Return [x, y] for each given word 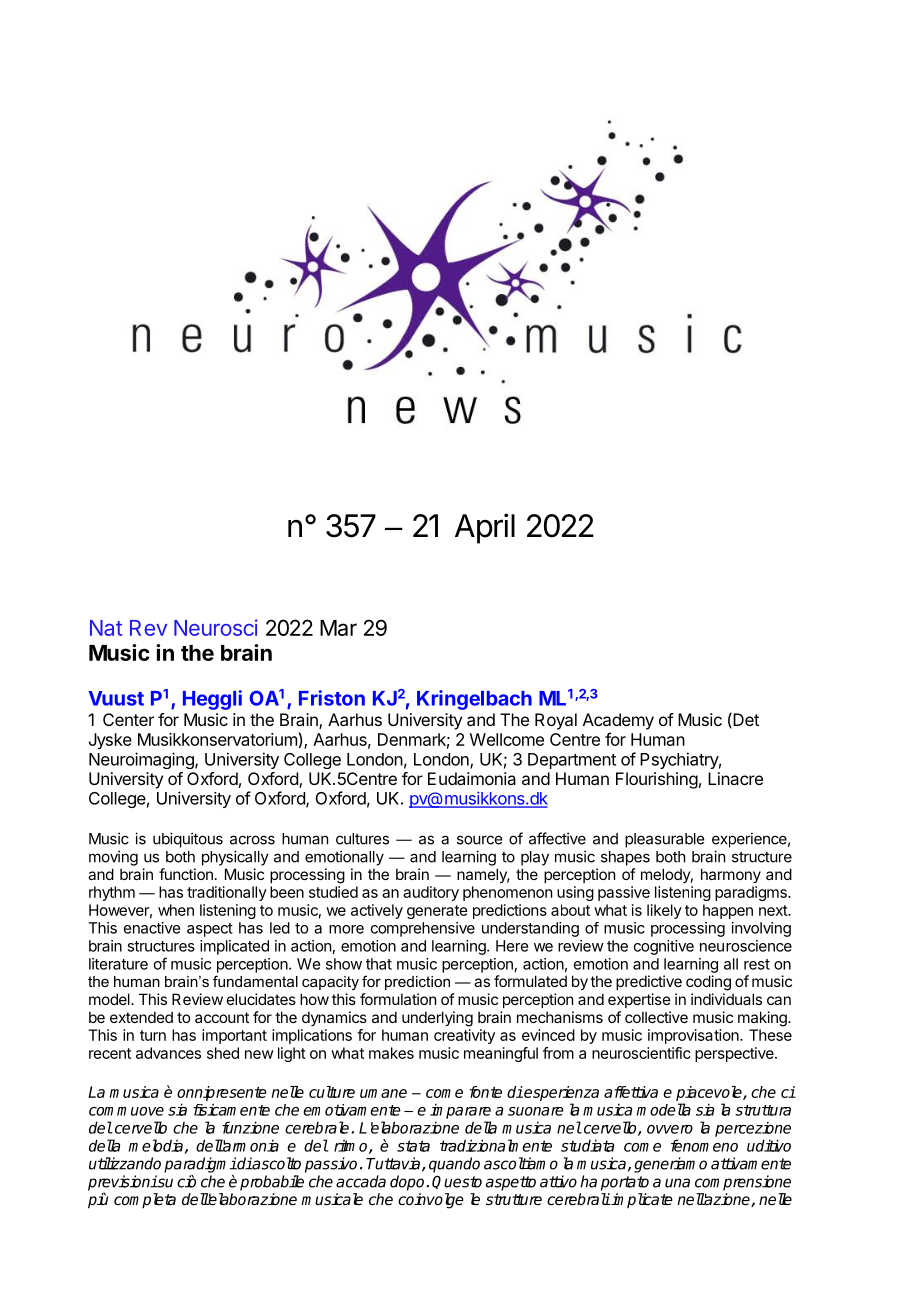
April [485, 528]
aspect [210, 930]
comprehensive [423, 929]
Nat [106, 628]
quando [454, 1165]
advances [168, 1053]
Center [128, 719]
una [677, 1183]
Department [572, 761]
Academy [618, 721]
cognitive [664, 947]
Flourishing [657, 780]
